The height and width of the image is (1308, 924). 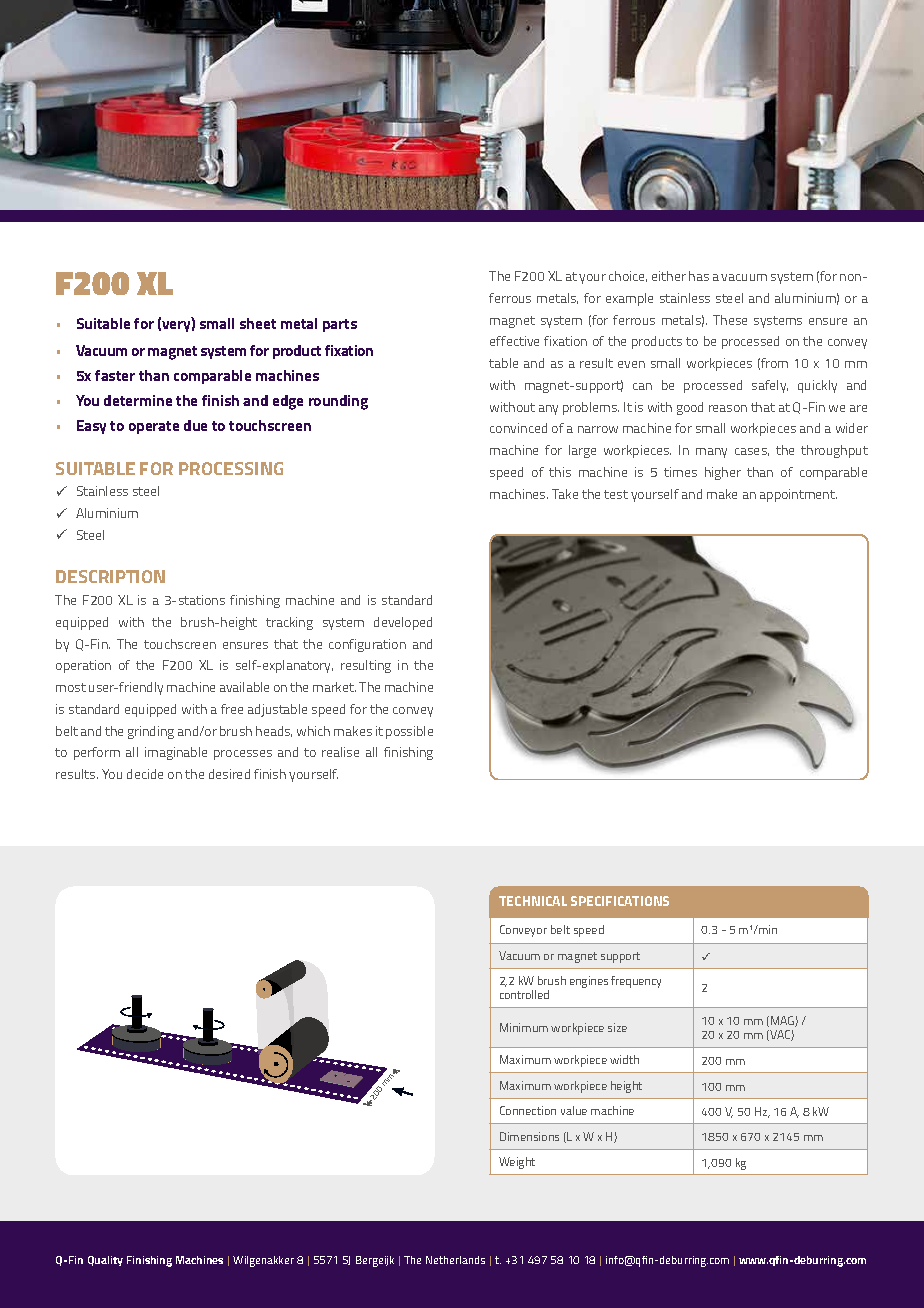 What do you see at coordinates (105, 1261) in the image?
I see `Quality` at bounding box center [105, 1261].
